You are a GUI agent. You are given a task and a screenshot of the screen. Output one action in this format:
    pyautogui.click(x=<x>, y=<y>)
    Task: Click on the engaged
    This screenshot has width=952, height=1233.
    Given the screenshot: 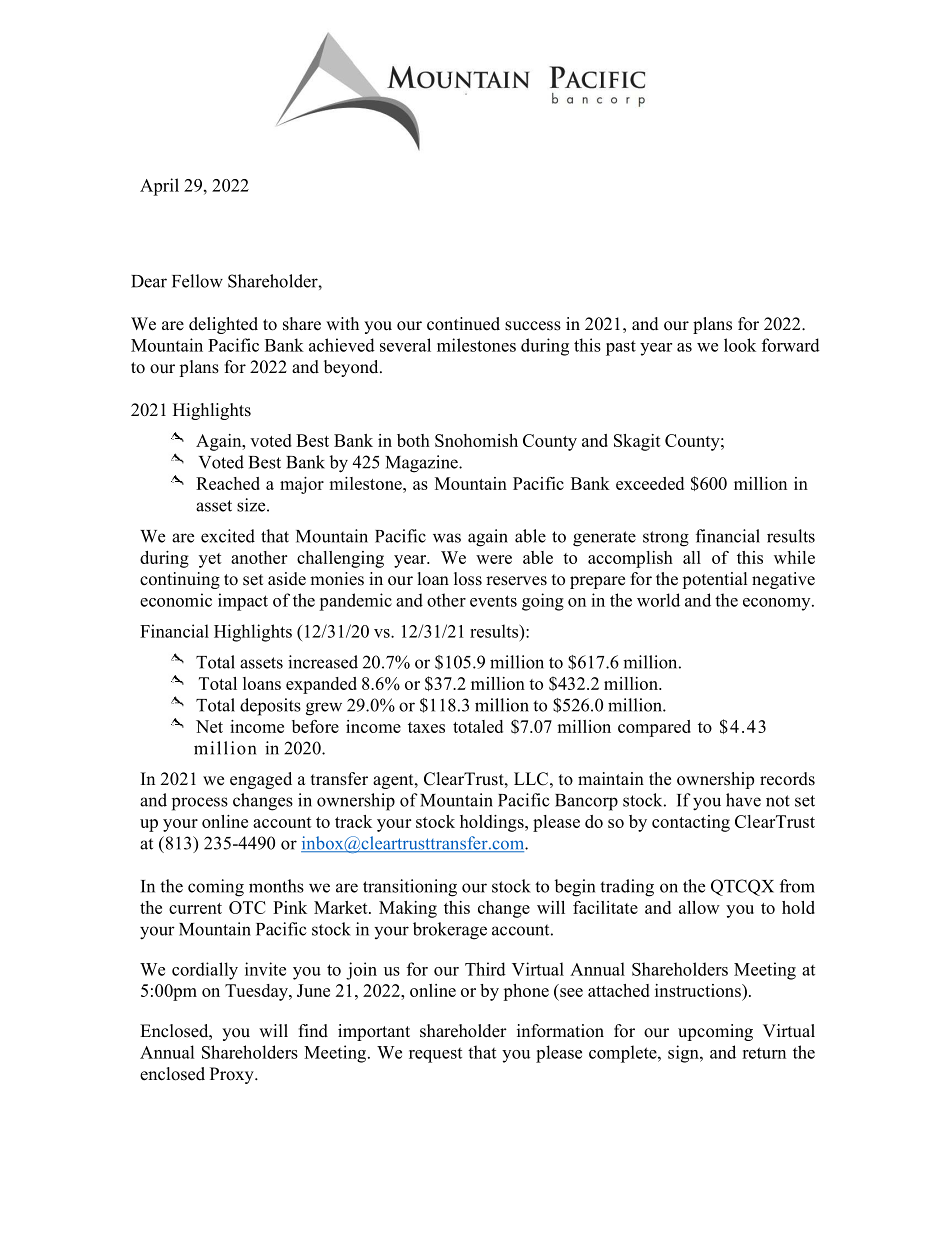 What is the action you would take?
    pyautogui.click(x=261, y=780)
